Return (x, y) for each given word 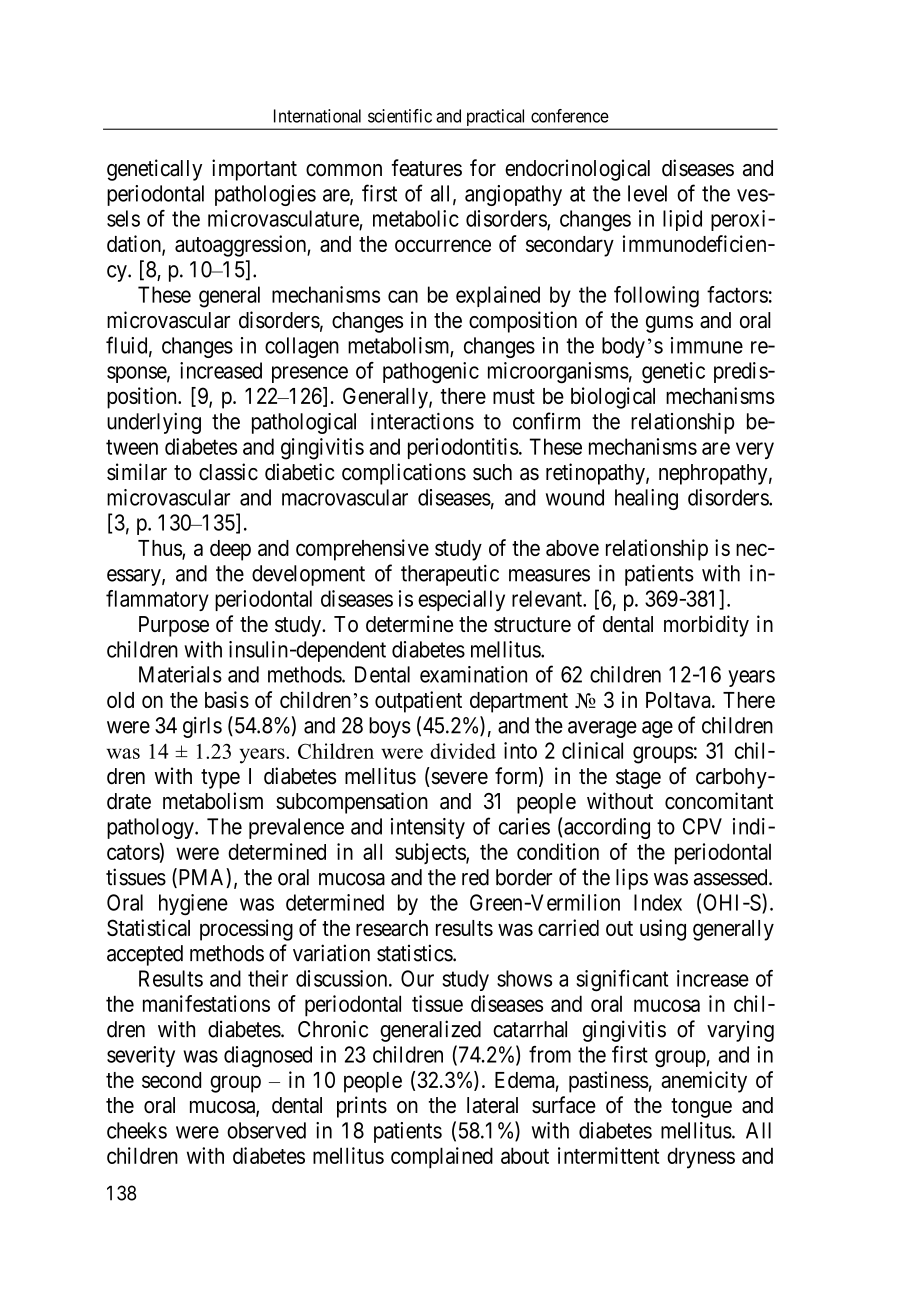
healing (646, 499)
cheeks (137, 1130)
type (220, 779)
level (647, 193)
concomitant (719, 801)
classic (228, 472)
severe (458, 779)
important (254, 170)
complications (404, 474)
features (427, 168)
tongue (701, 1108)
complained (442, 1158)
